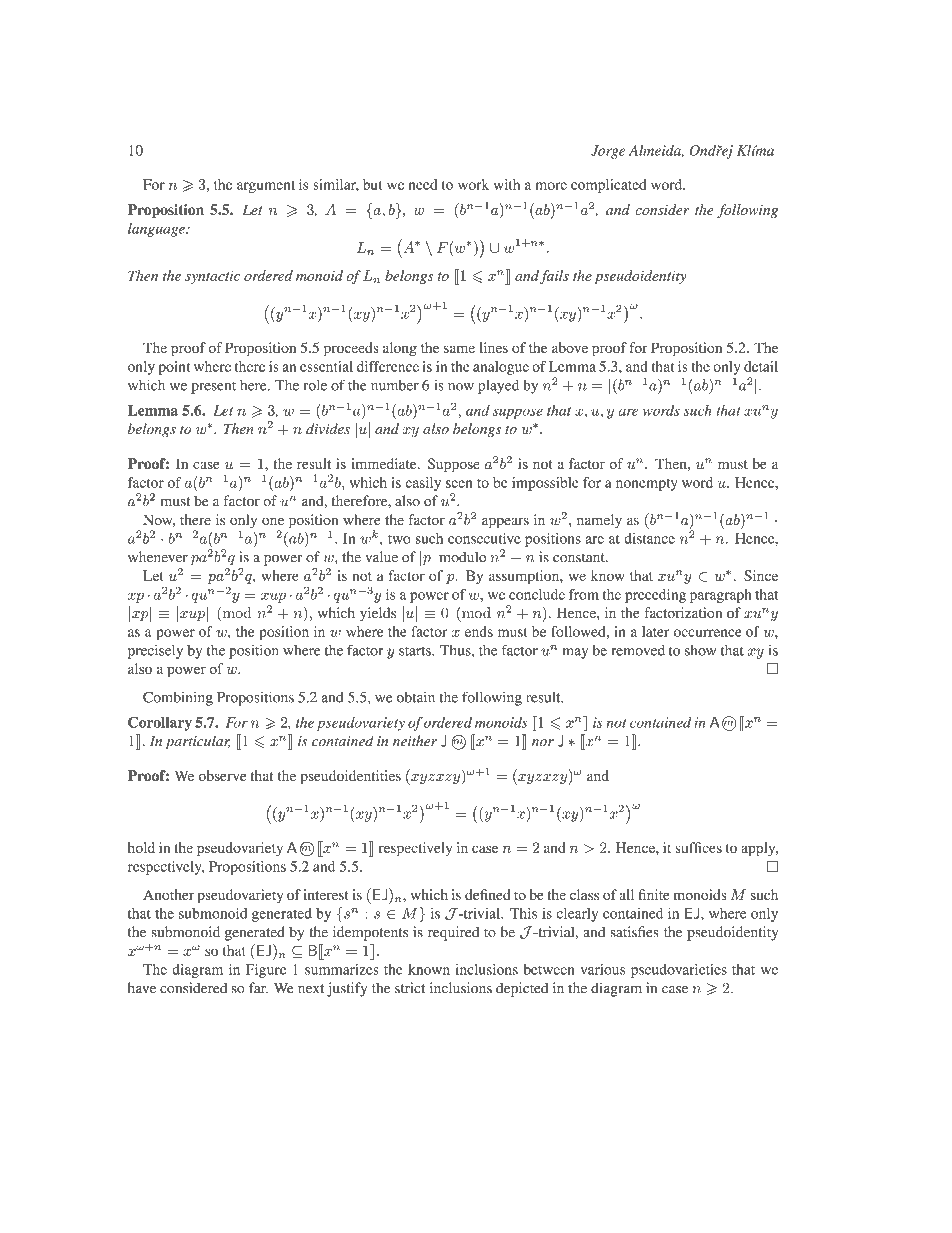  What do you see at coordinates (473, 184) in the document?
I see `work` at bounding box center [473, 184].
